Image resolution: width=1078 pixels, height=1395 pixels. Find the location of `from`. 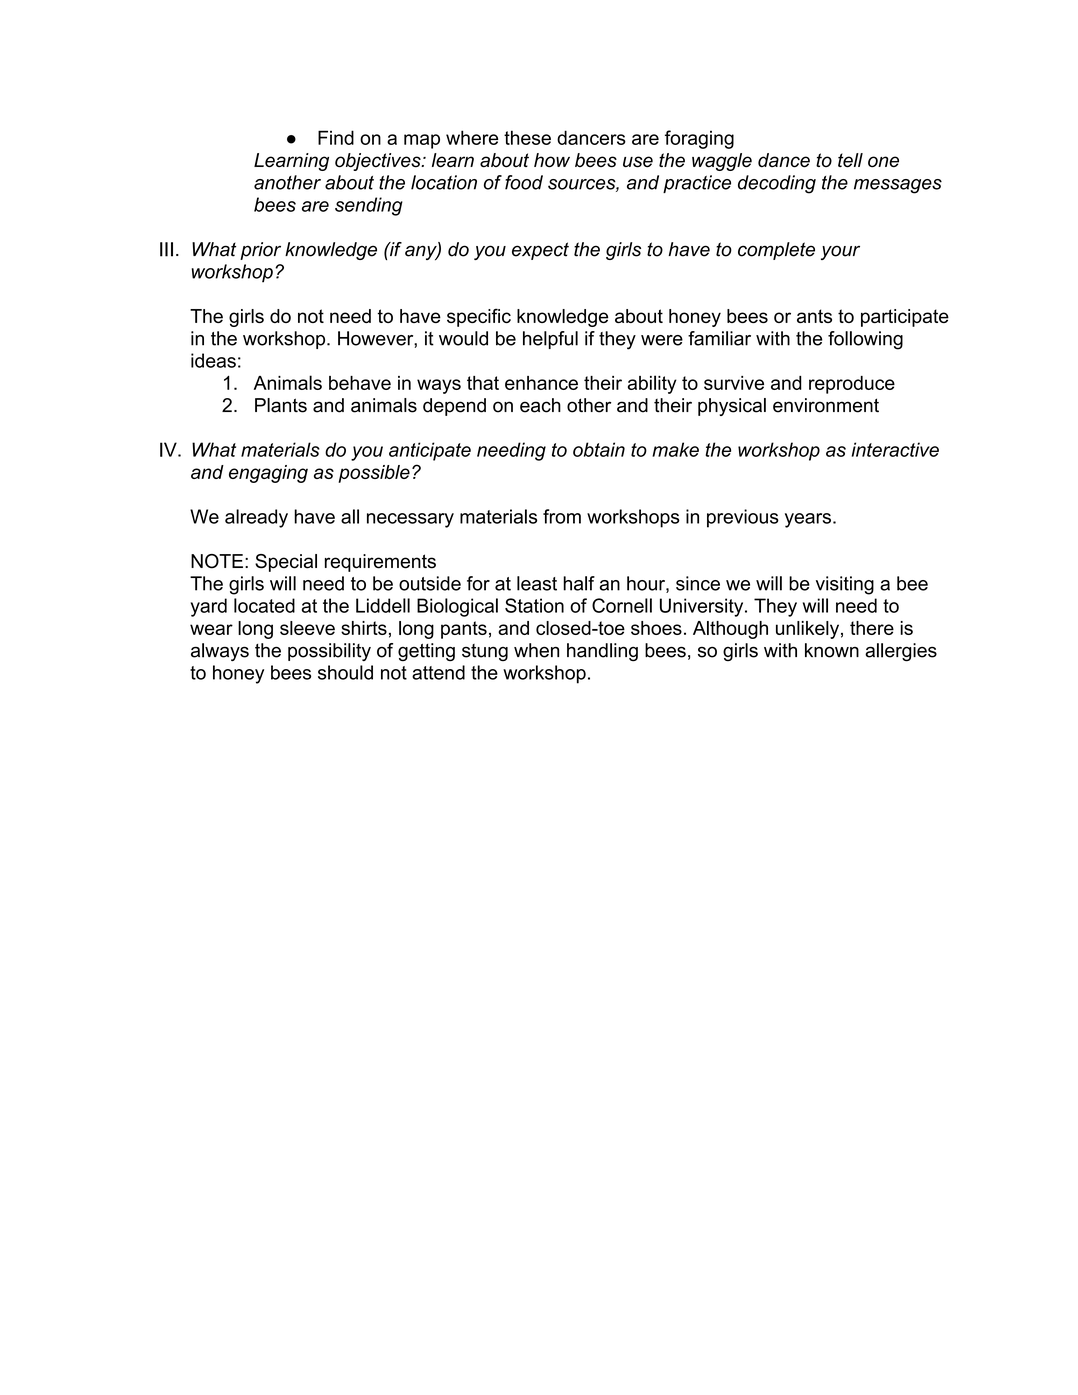

from is located at coordinates (562, 516).
